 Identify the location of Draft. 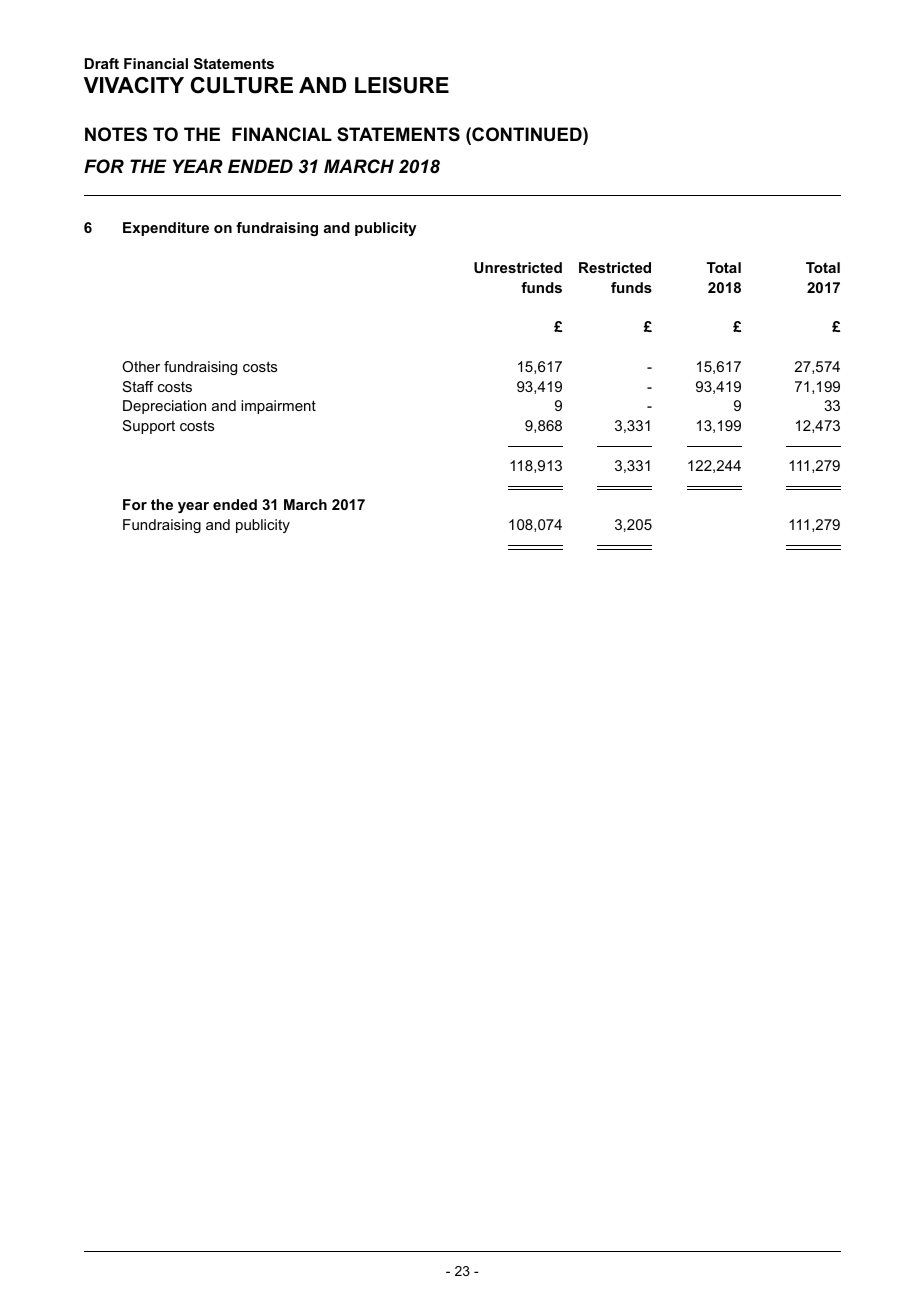
(102, 63).
